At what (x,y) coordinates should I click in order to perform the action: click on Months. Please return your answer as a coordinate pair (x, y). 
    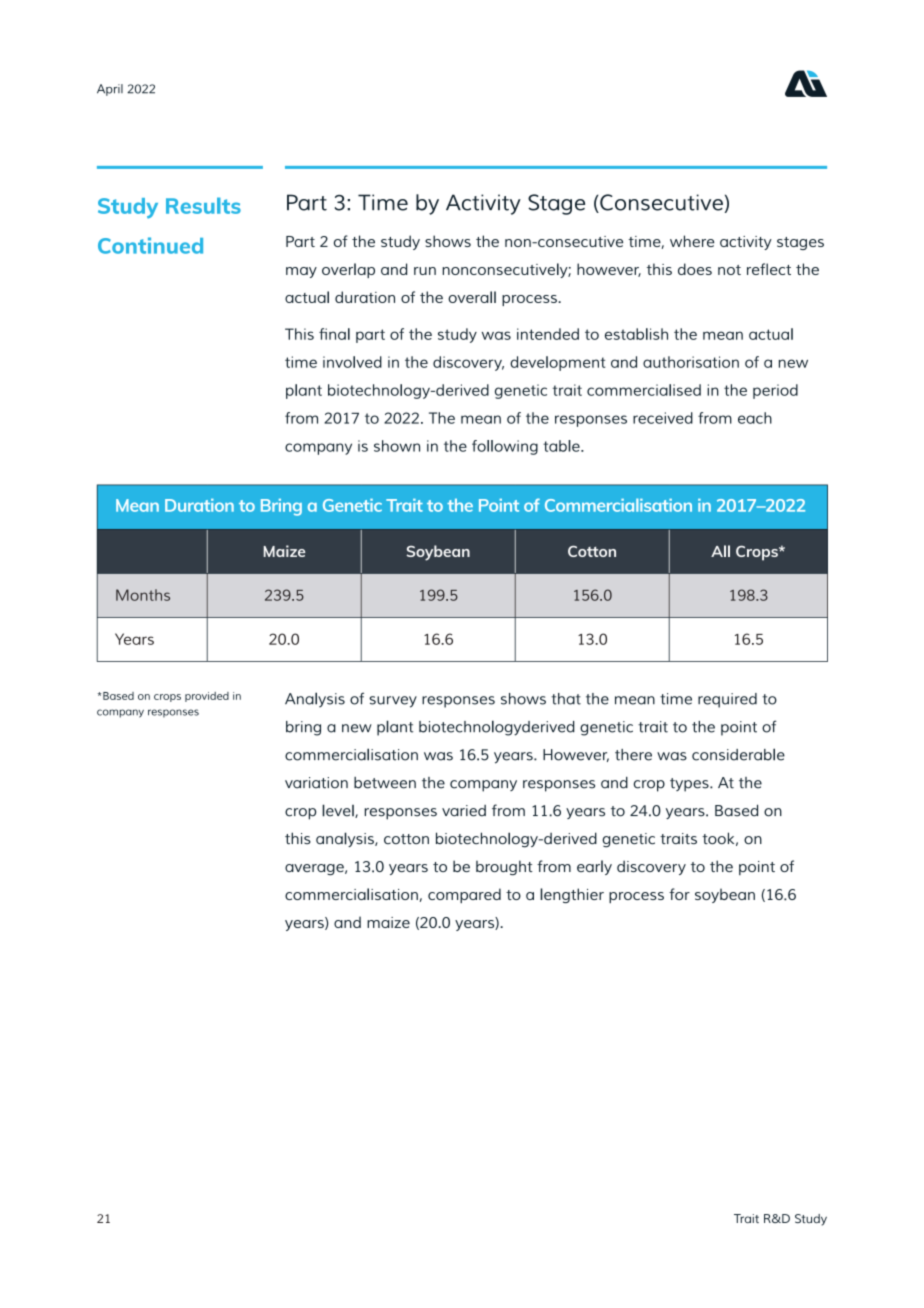
    Looking at the image, I should click on (143, 595).
